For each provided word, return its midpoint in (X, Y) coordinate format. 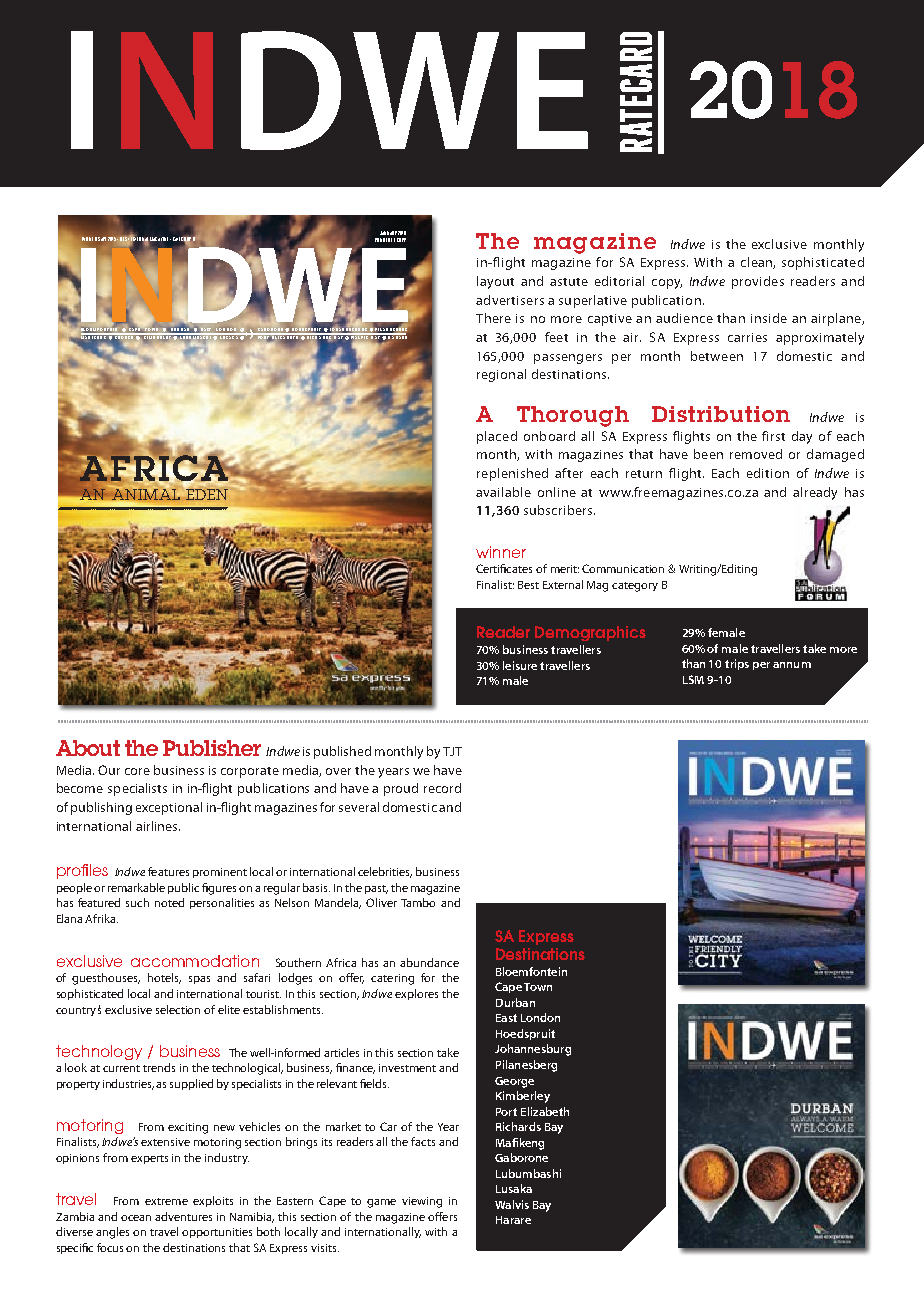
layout (495, 282)
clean (757, 263)
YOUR (380, 240)
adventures (183, 1216)
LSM (693, 679)
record (442, 788)
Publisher (212, 748)
